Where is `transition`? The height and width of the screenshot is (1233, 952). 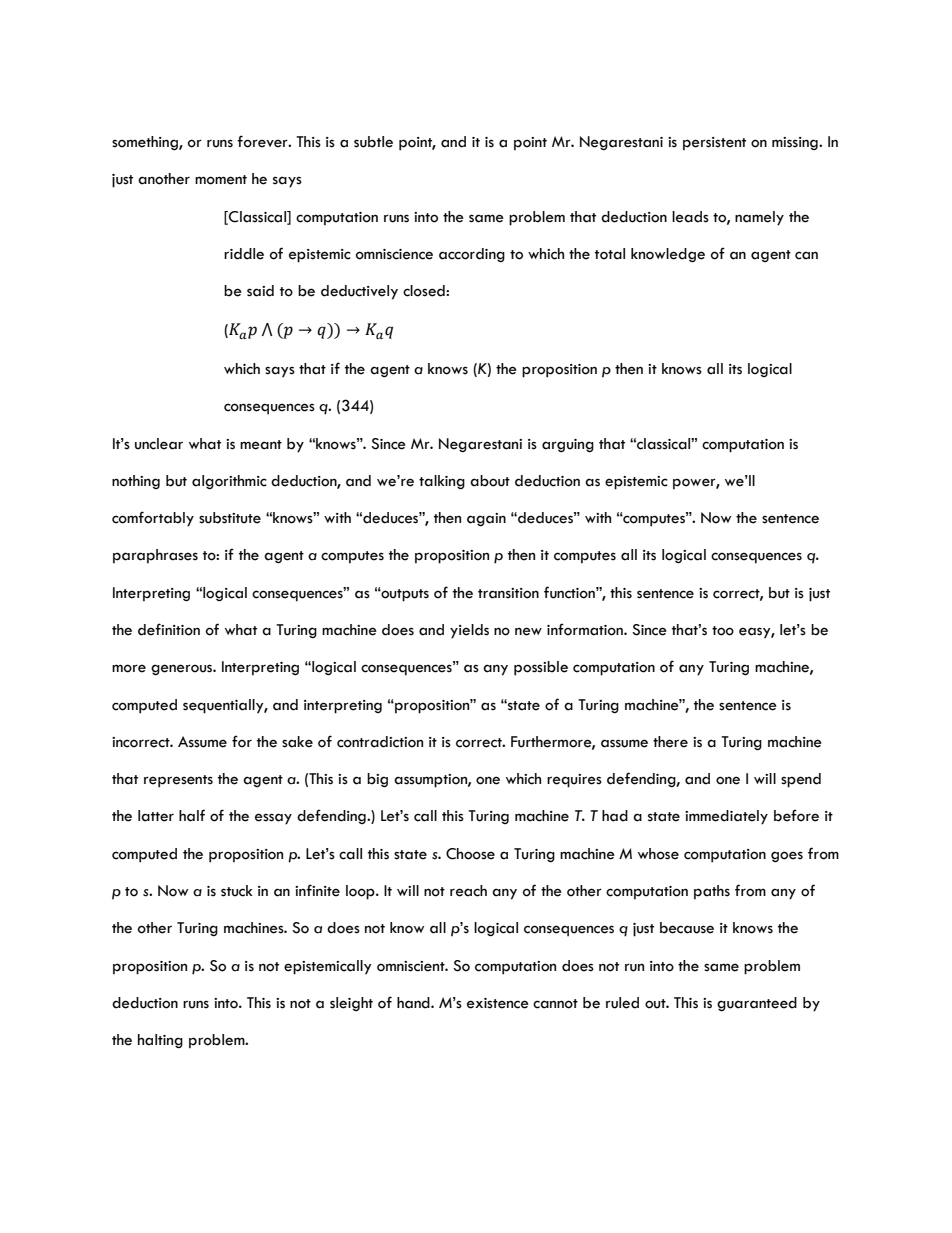 transition is located at coordinates (508, 593).
